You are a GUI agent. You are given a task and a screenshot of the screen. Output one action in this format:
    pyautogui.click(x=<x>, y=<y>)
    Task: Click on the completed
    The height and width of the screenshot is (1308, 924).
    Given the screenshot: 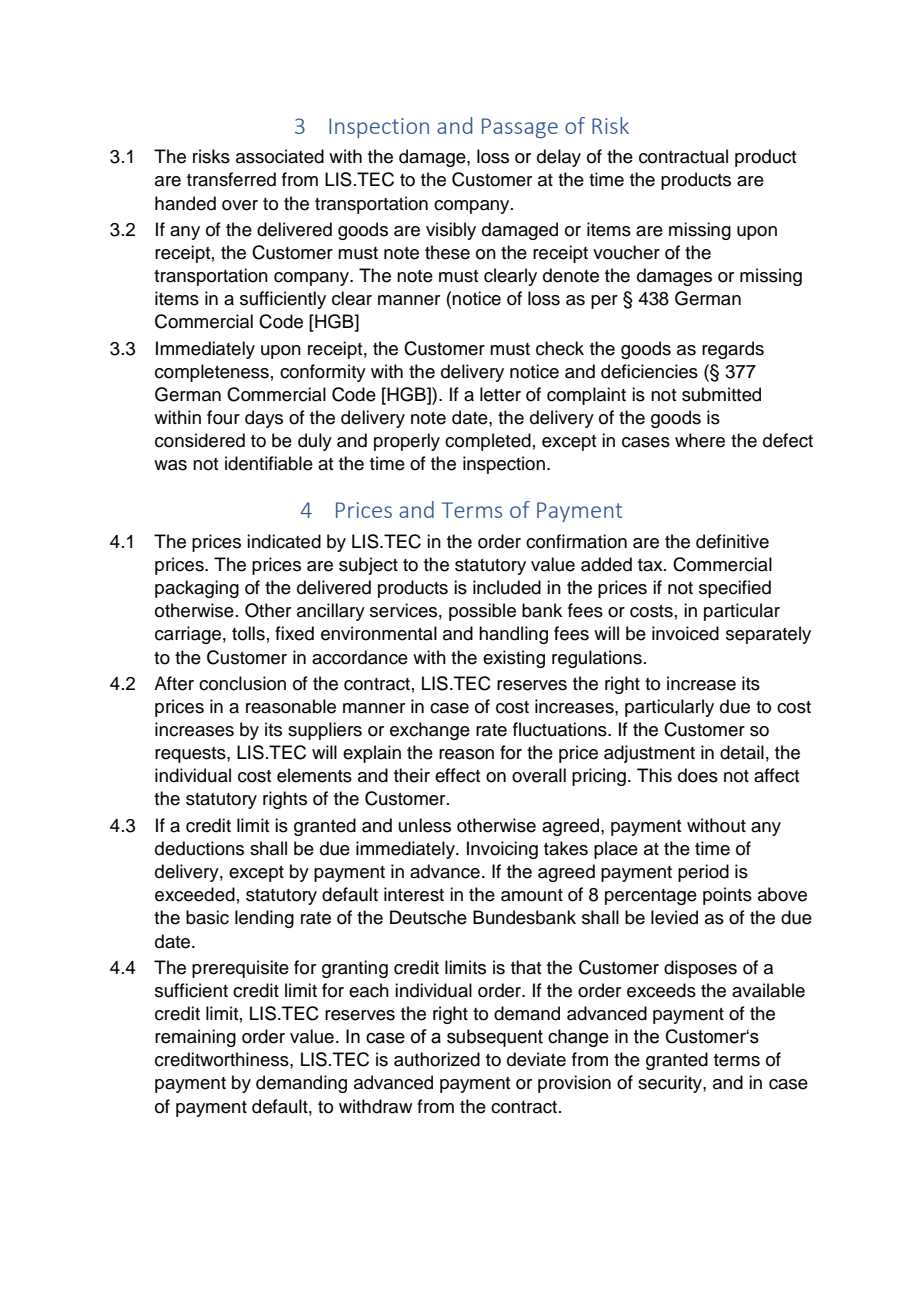 What is the action you would take?
    pyautogui.click(x=488, y=442)
